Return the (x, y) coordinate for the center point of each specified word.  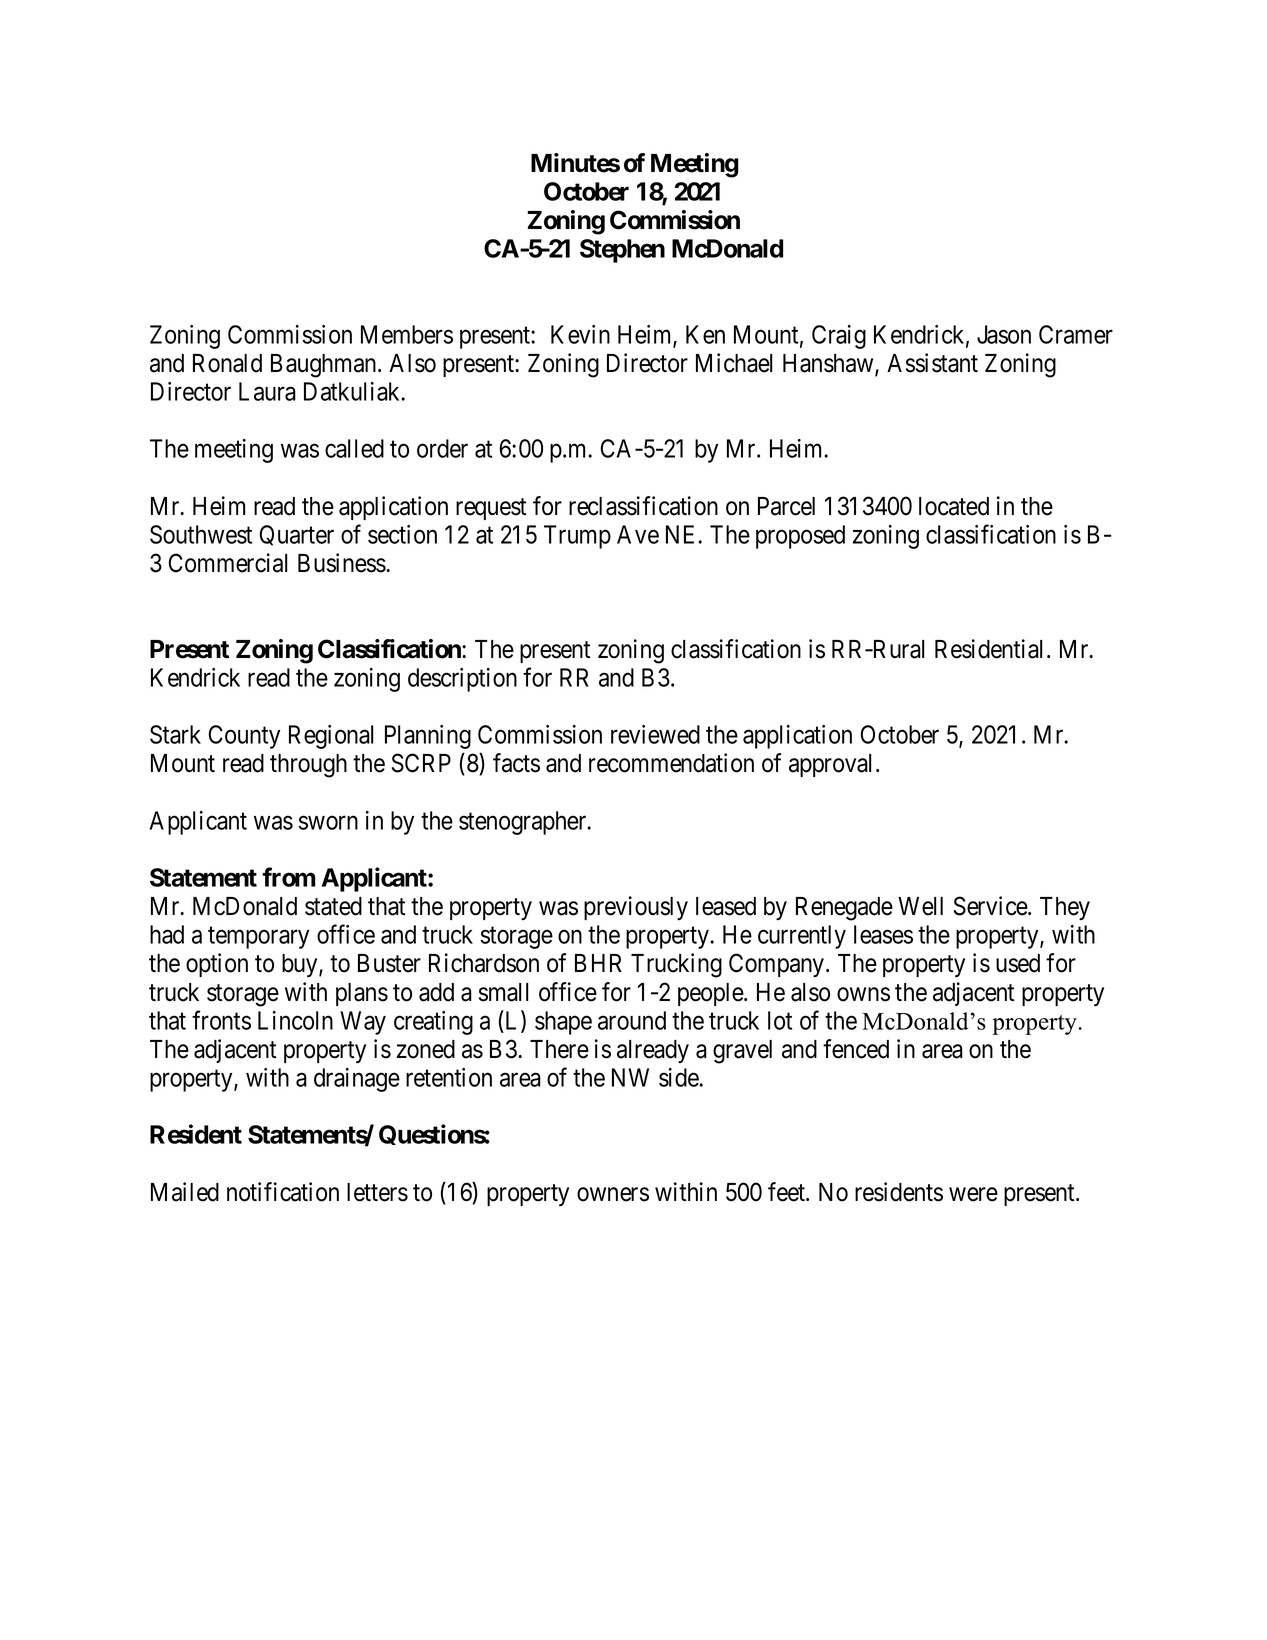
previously (636, 908)
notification (283, 1192)
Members (407, 334)
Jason (1004, 334)
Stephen (622, 251)
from (288, 877)
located (954, 506)
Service (991, 906)
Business (342, 563)
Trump (577, 537)
